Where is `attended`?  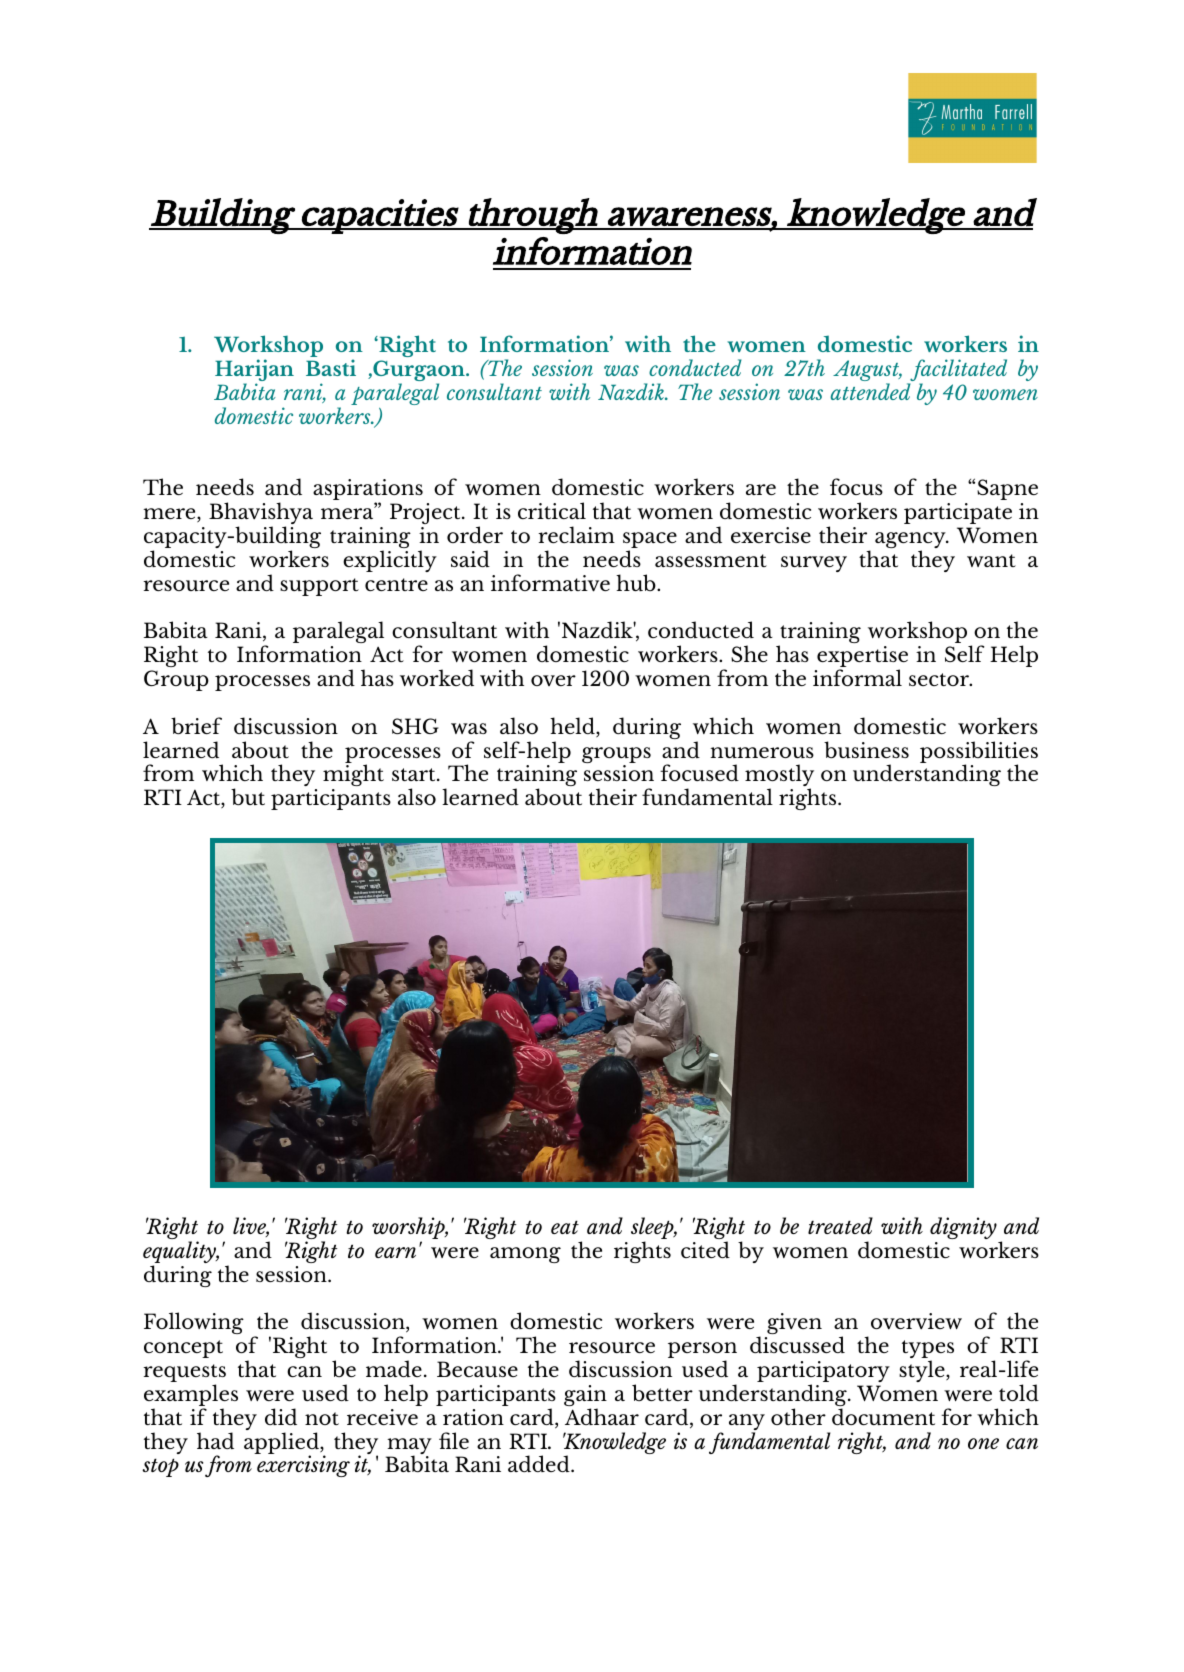 attended is located at coordinates (871, 391).
